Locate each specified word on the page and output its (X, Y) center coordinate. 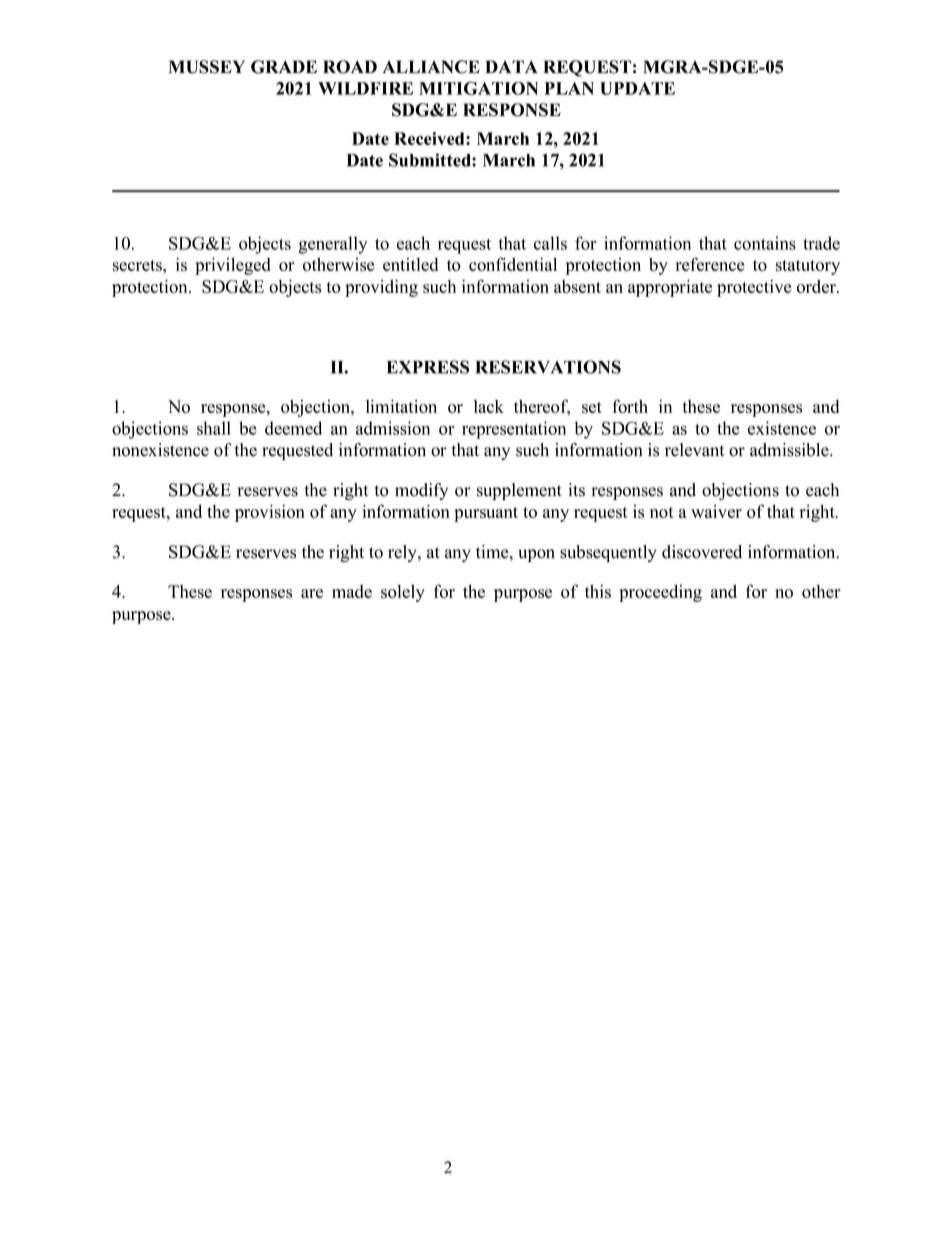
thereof (542, 407)
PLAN (569, 88)
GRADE (284, 67)
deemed (293, 428)
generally (333, 245)
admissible (790, 450)
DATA (511, 66)
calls (550, 243)
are (312, 593)
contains (765, 243)
